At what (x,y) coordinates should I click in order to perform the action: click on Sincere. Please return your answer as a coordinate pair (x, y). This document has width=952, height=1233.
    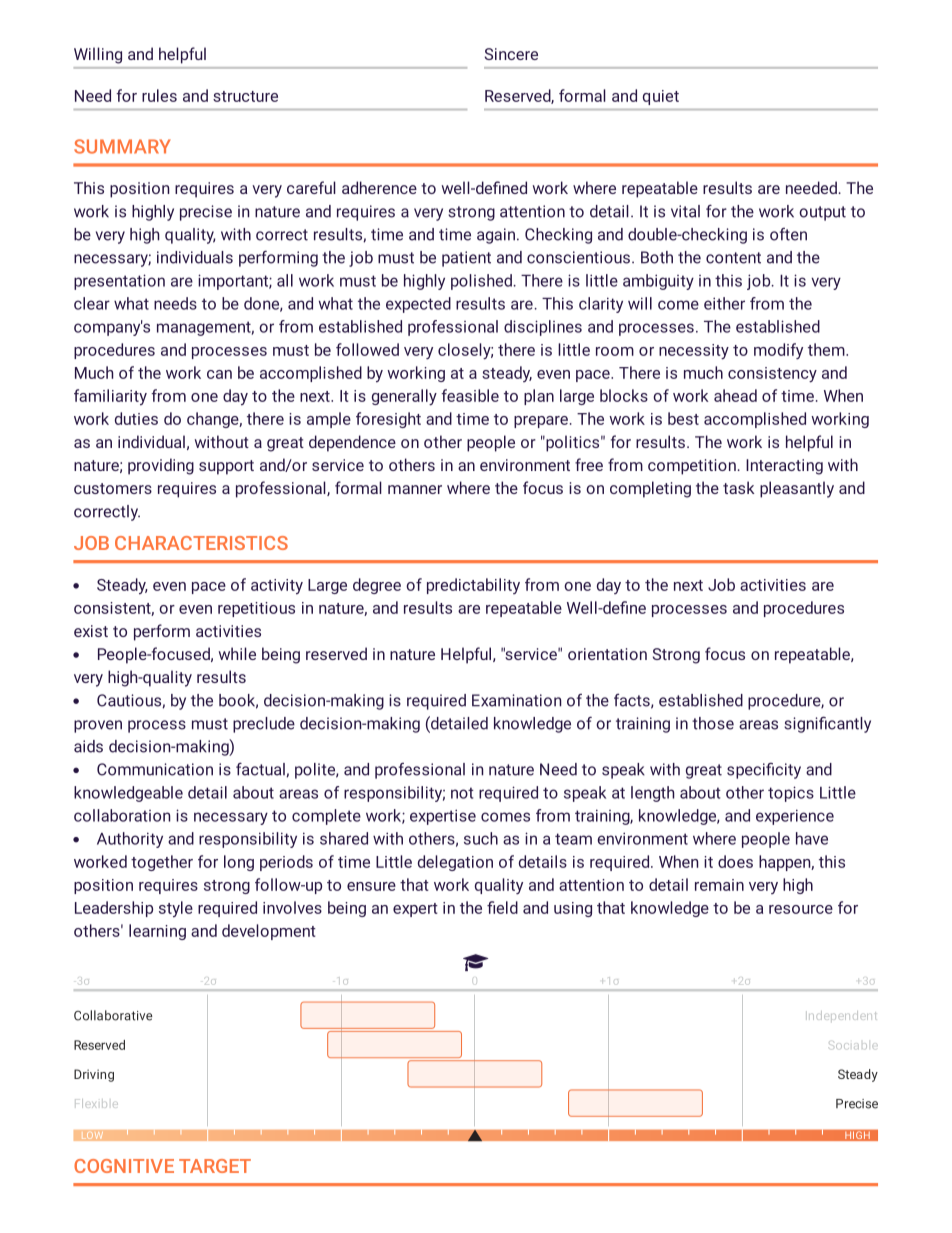
    Looking at the image, I should click on (511, 54).
